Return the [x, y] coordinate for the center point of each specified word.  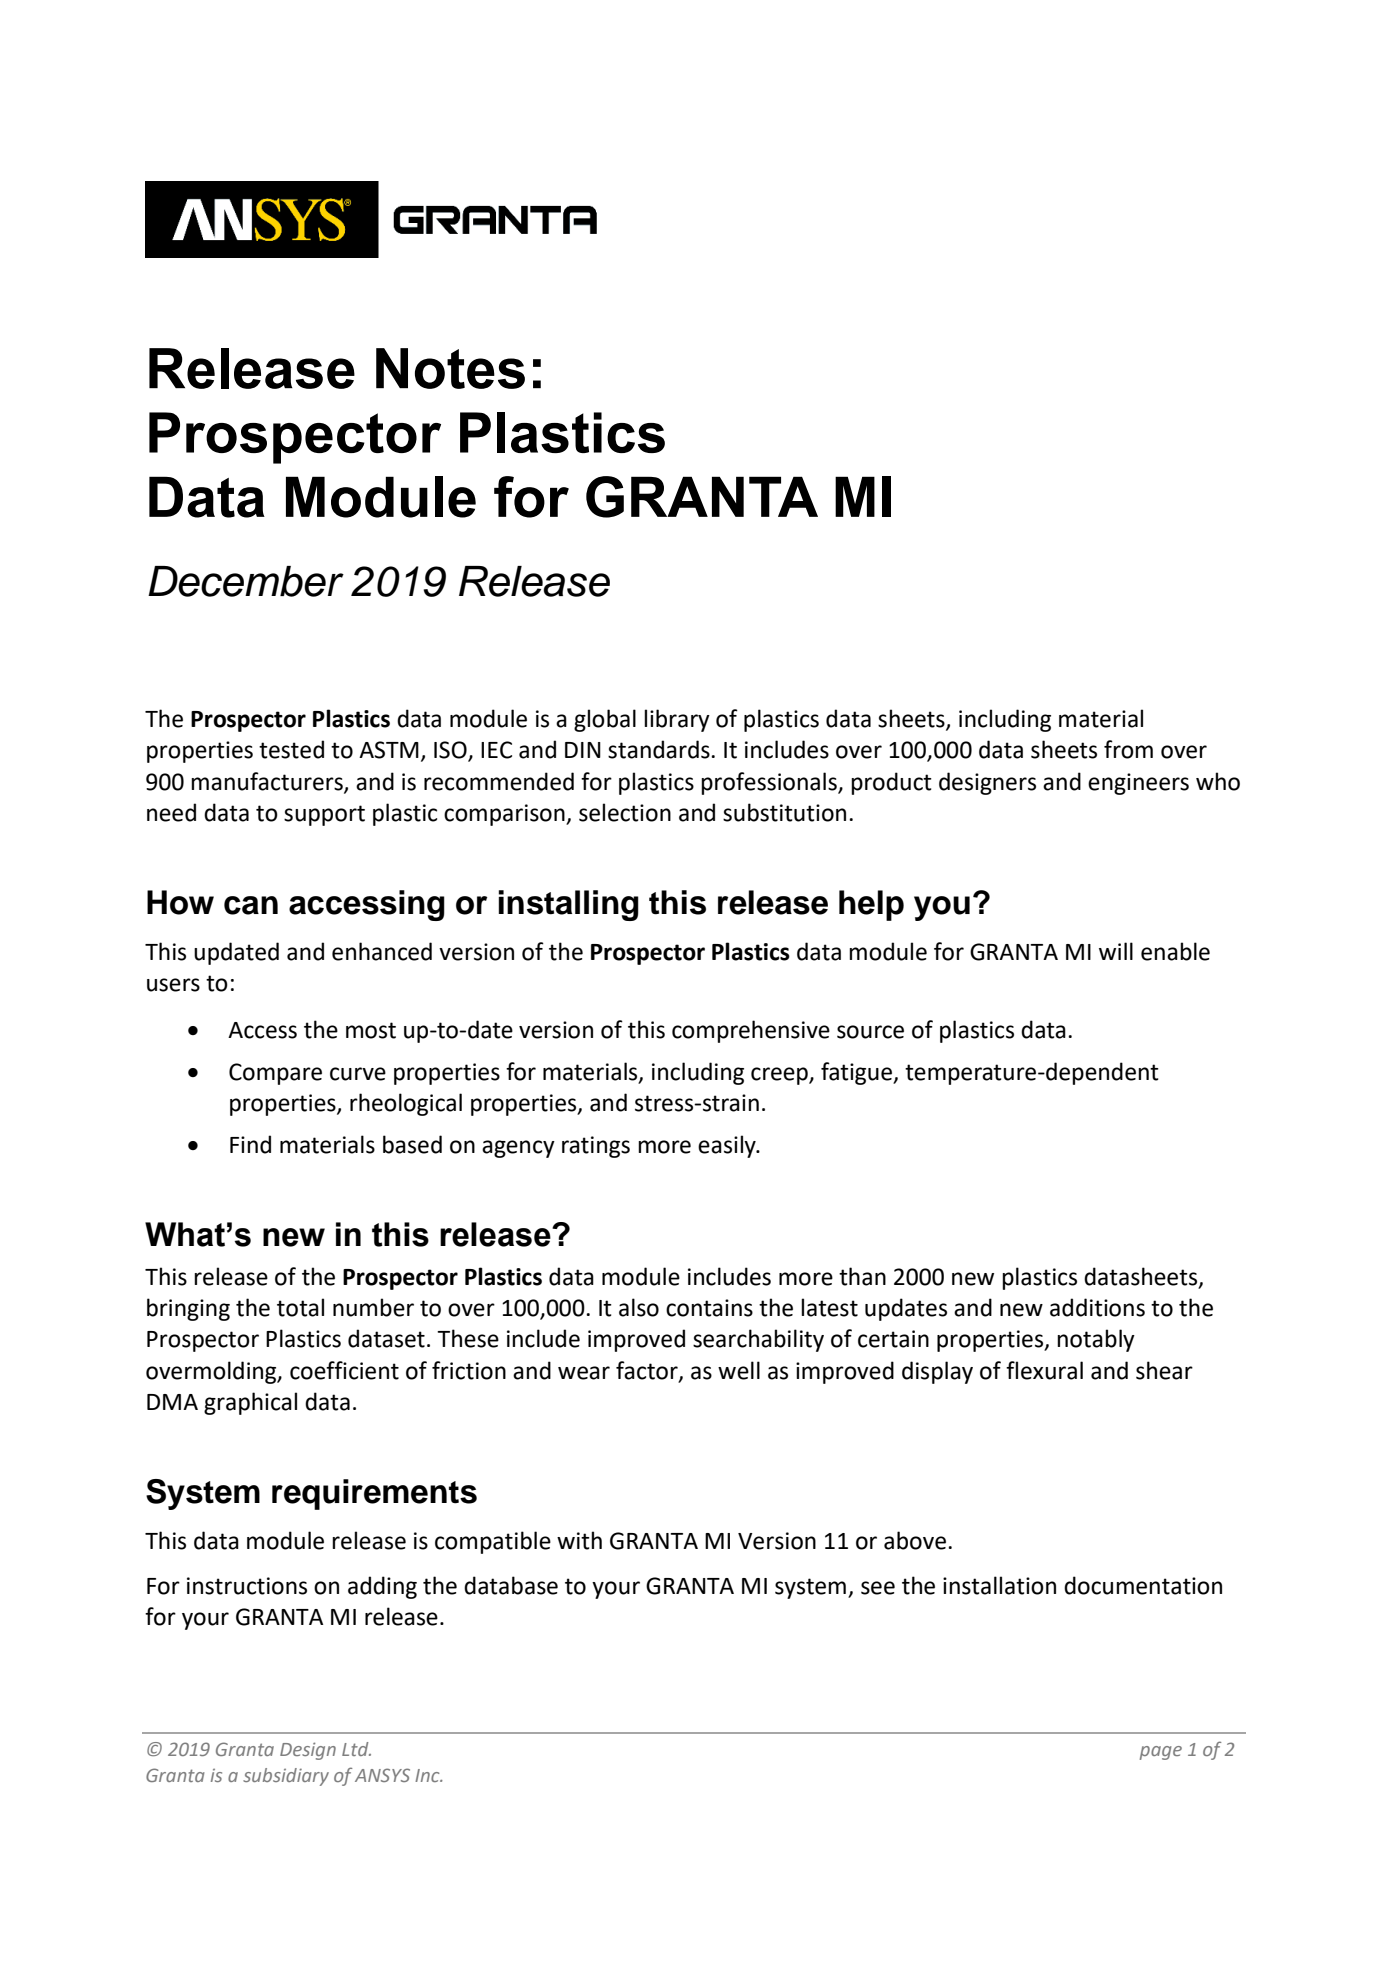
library [677, 720]
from [1128, 749]
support [324, 815]
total [300, 1307]
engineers [1138, 784]
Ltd [356, 1749]
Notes [450, 368]
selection [625, 812]
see [878, 1588]
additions [1097, 1307]
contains [709, 1308]
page [1161, 1753]
